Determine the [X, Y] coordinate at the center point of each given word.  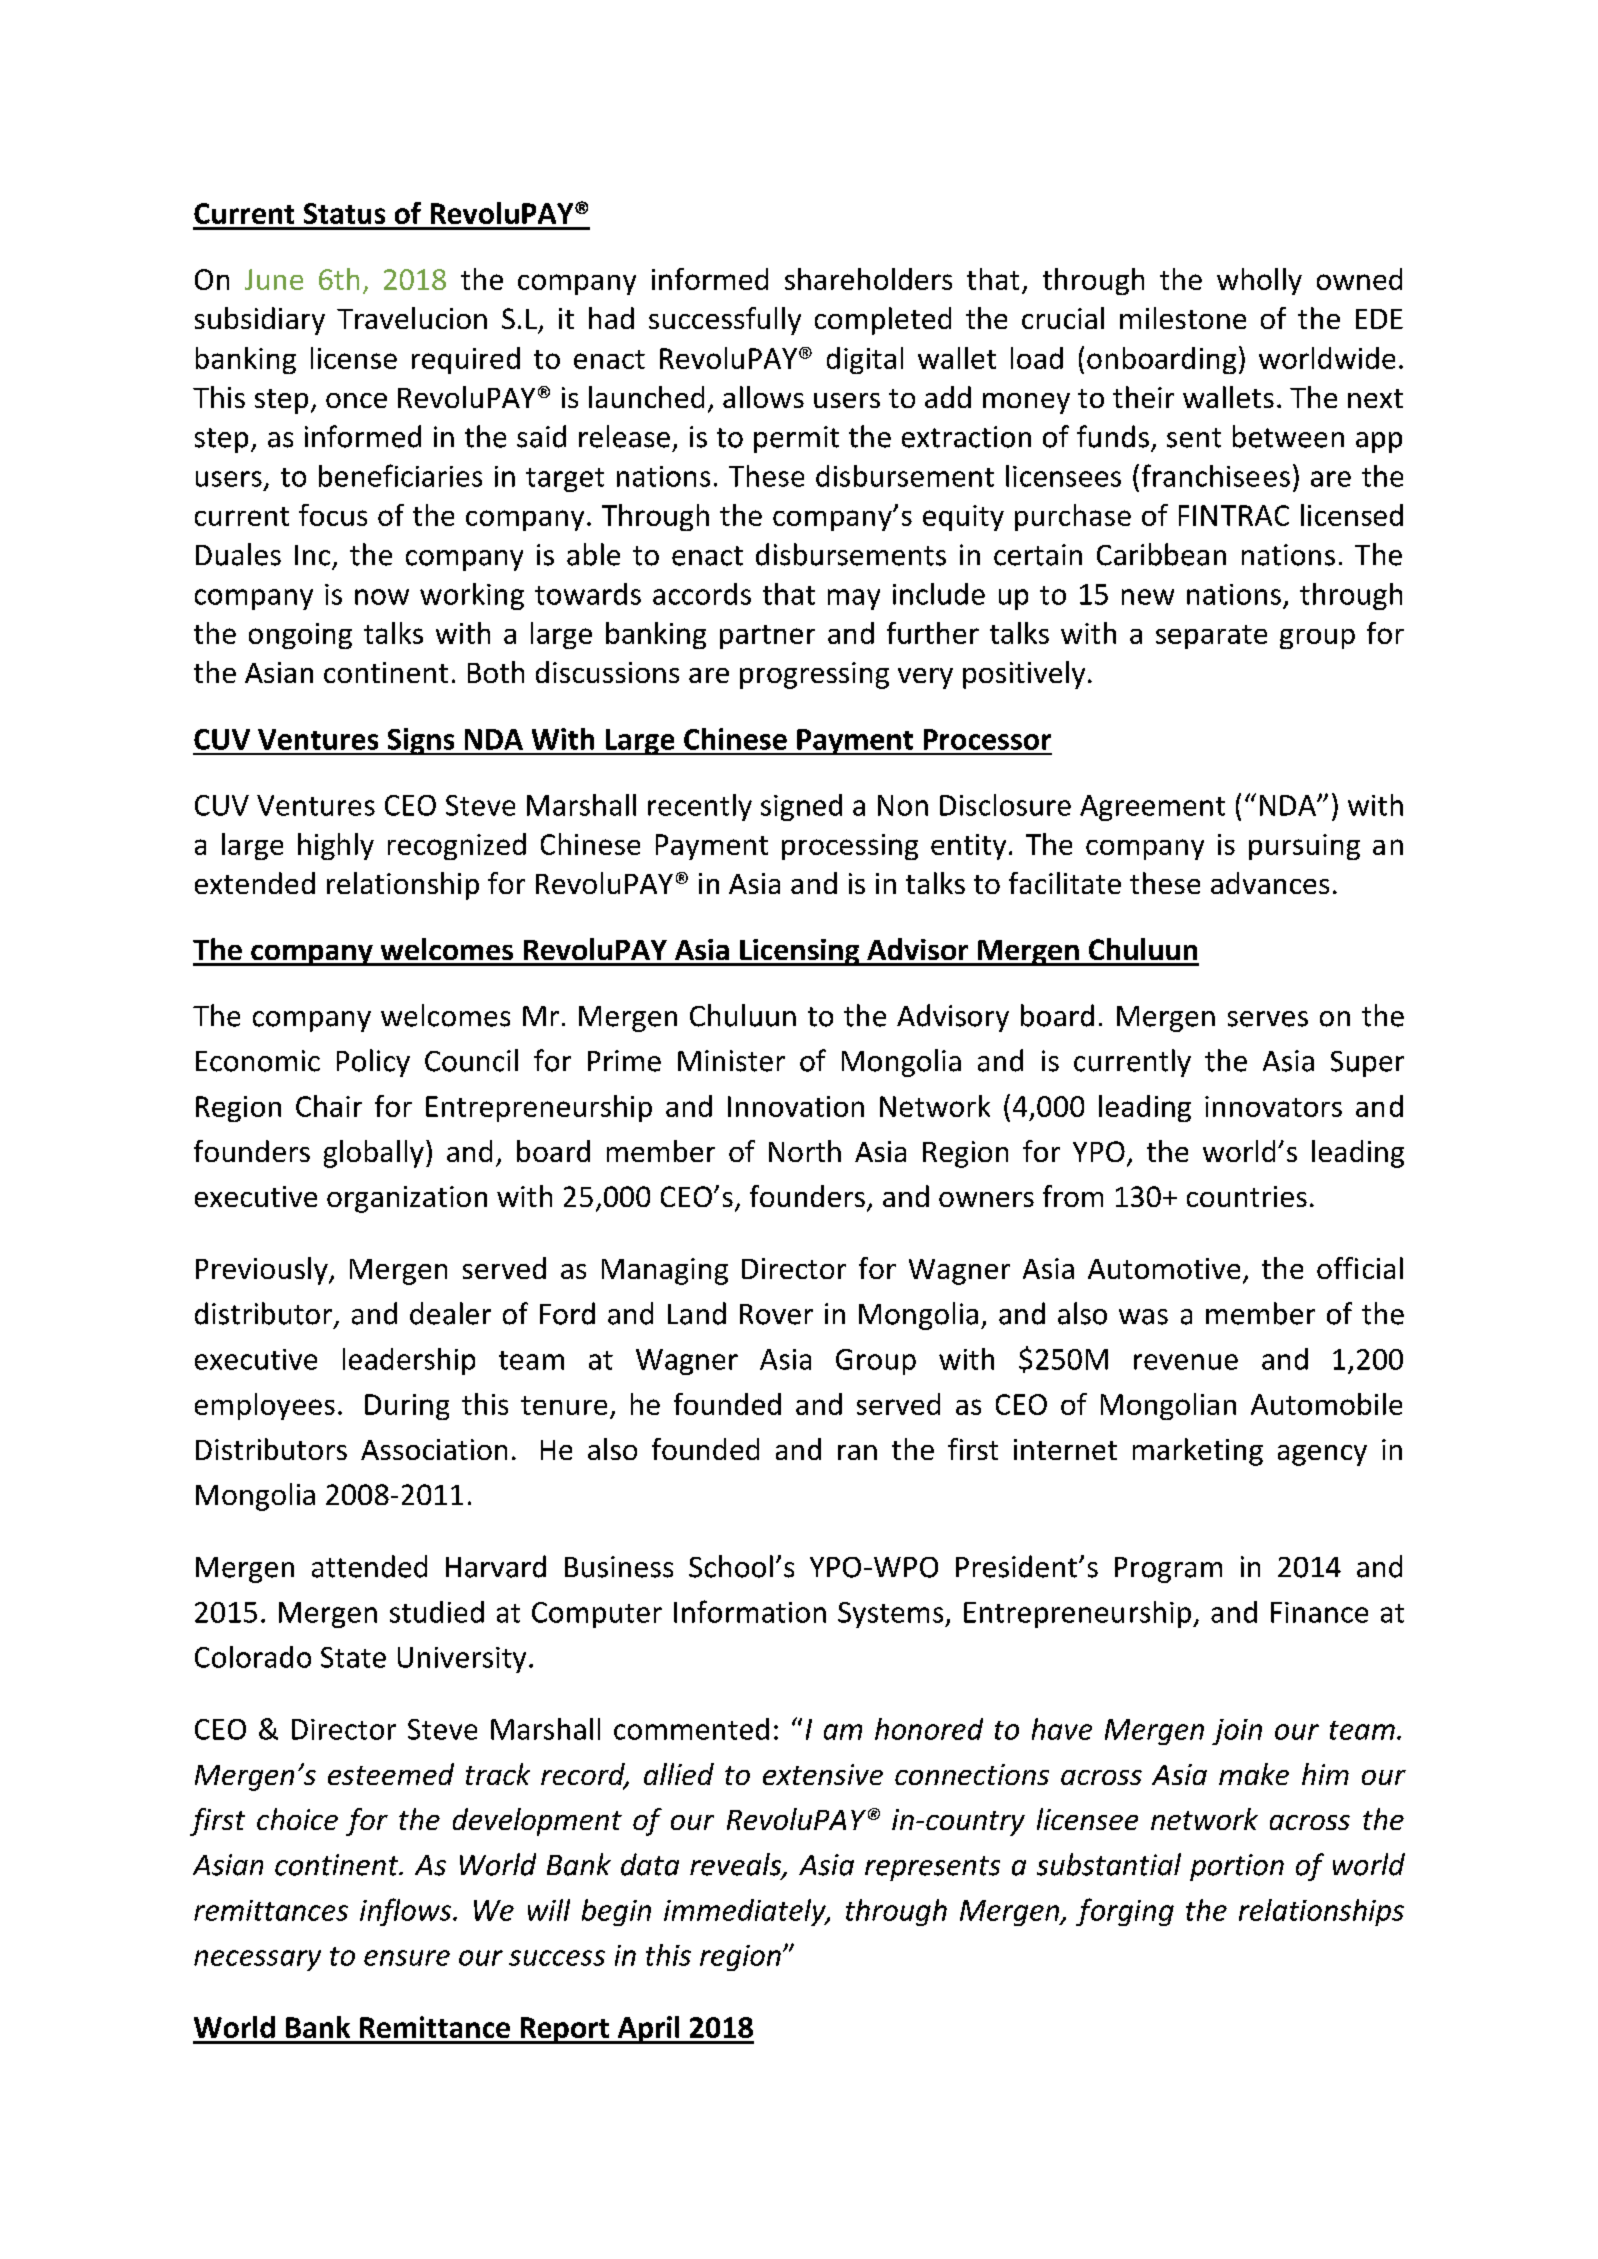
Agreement [1152, 808]
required [466, 360]
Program [1168, 1570]
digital [865, 360]
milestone [1183, 318]
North [805, 1151]
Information [750, 1611]
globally [374, 1154]
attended [369, 1566]
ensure [407, 1958]
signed [801, 807]
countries [1247, 1196]
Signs [421, 741]
